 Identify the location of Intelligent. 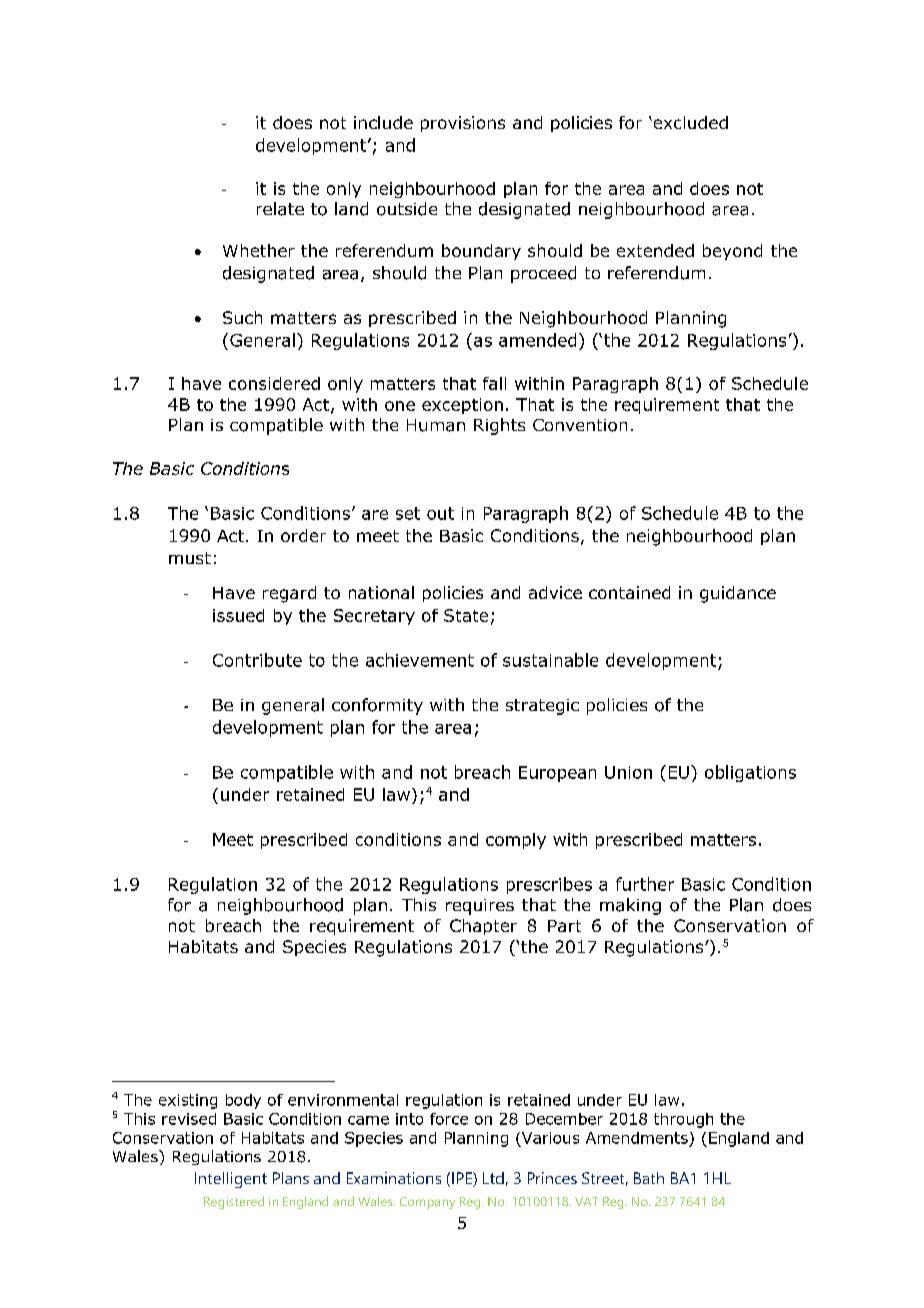
(231, 1180).
